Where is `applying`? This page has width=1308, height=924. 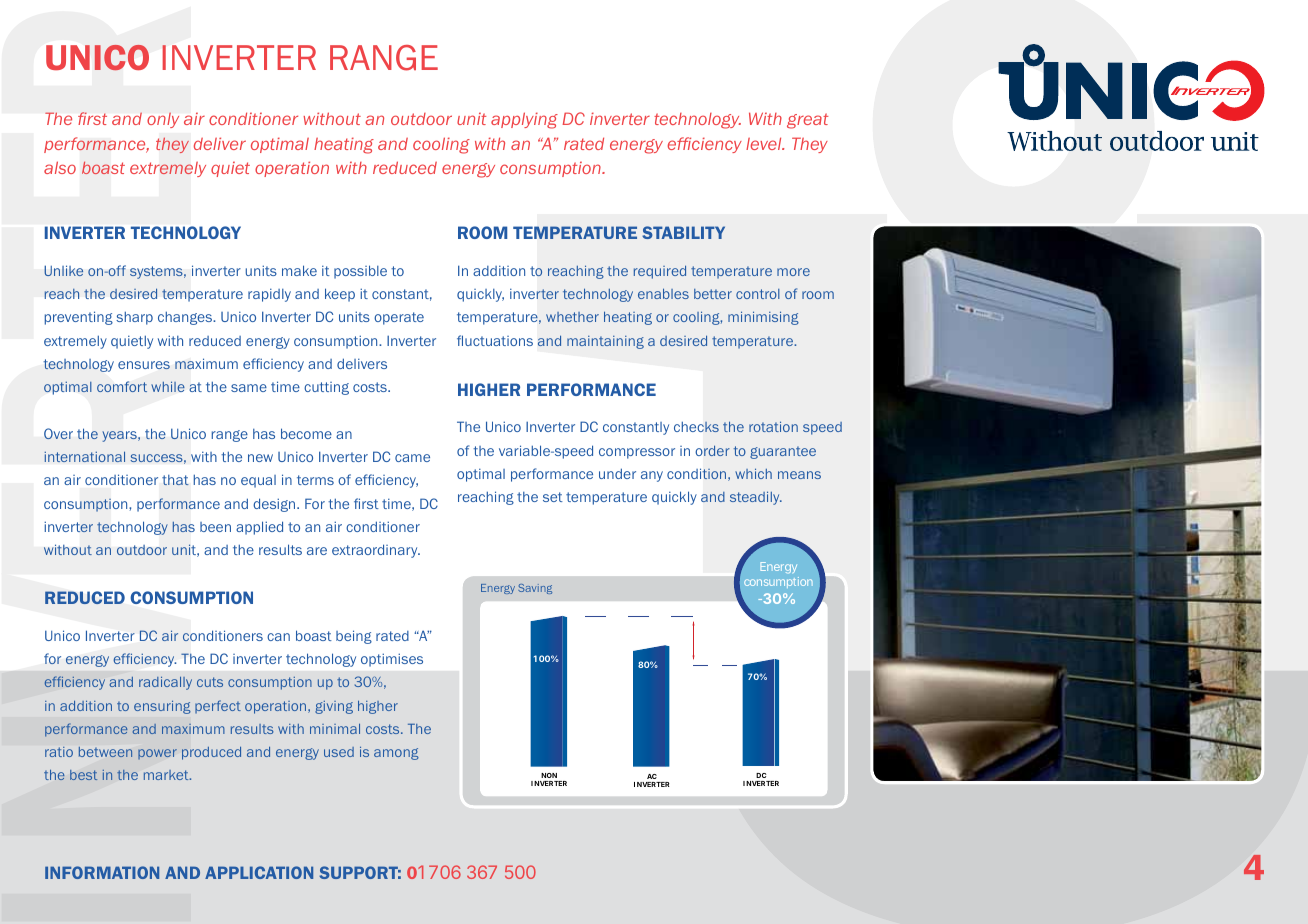
applying is located at coordinates (524, 120).
